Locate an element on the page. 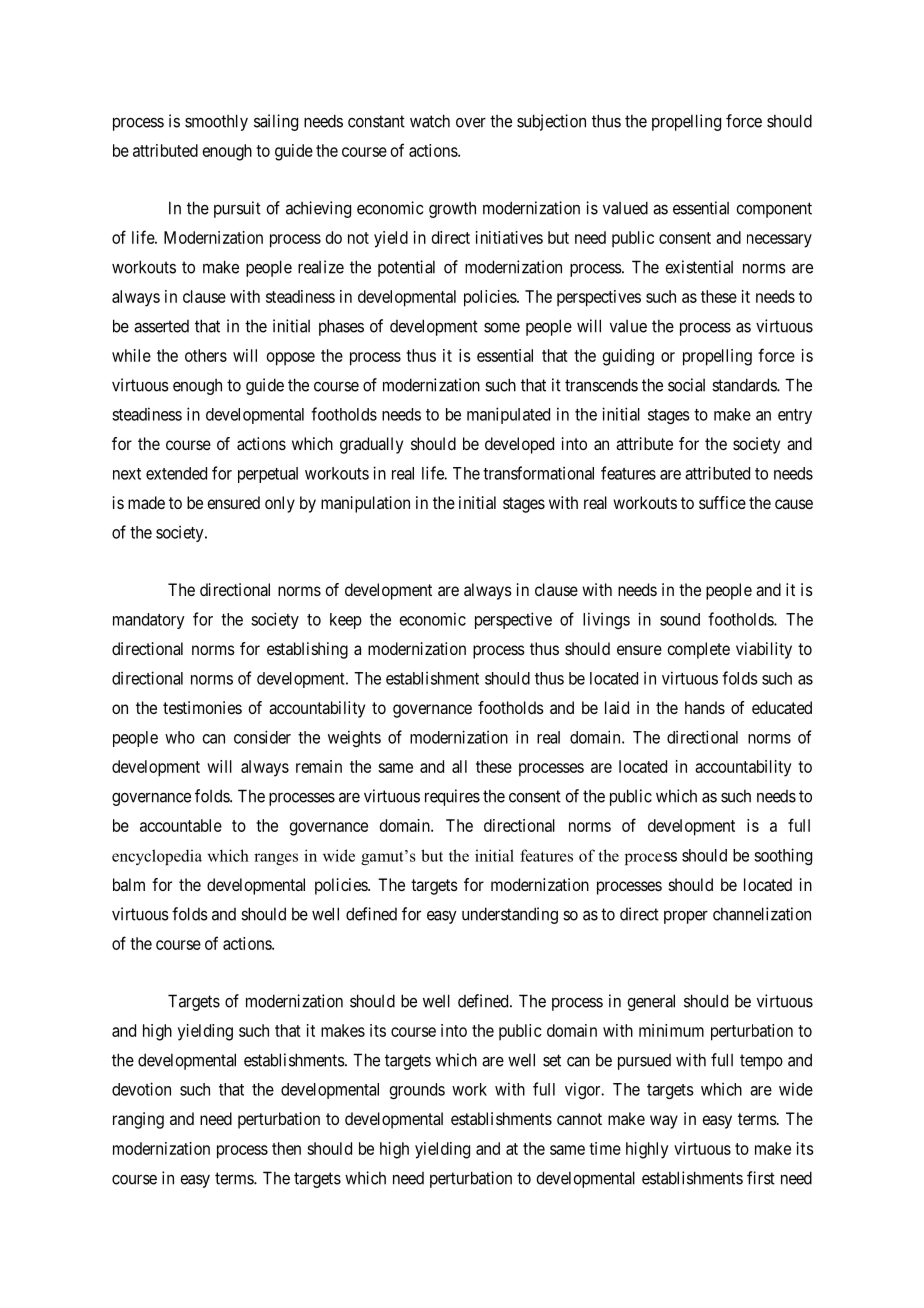 This page has width=924, height=1308. understanding is located at coordinates (510, 915).
